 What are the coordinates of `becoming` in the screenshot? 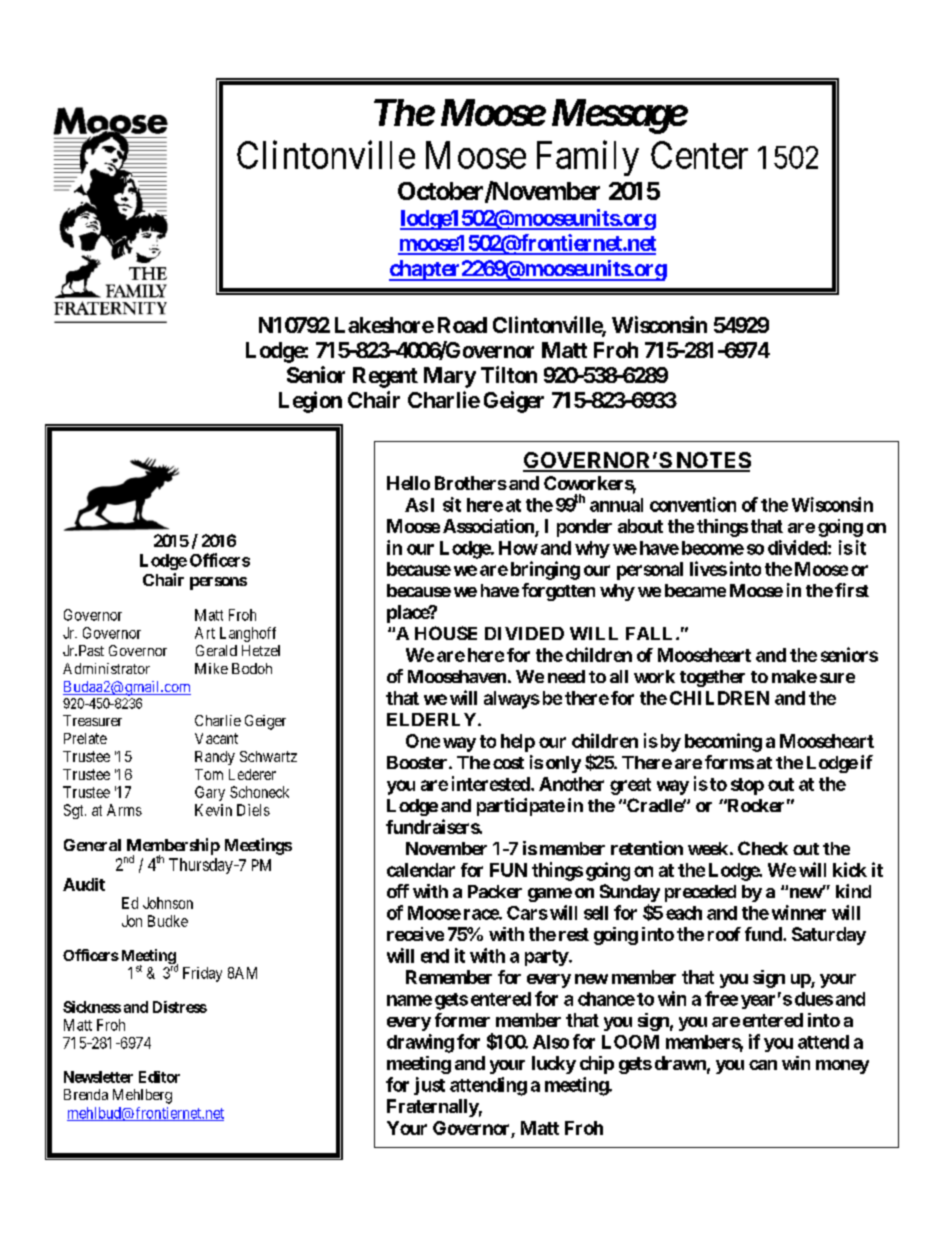 It's located at (723, 742).
